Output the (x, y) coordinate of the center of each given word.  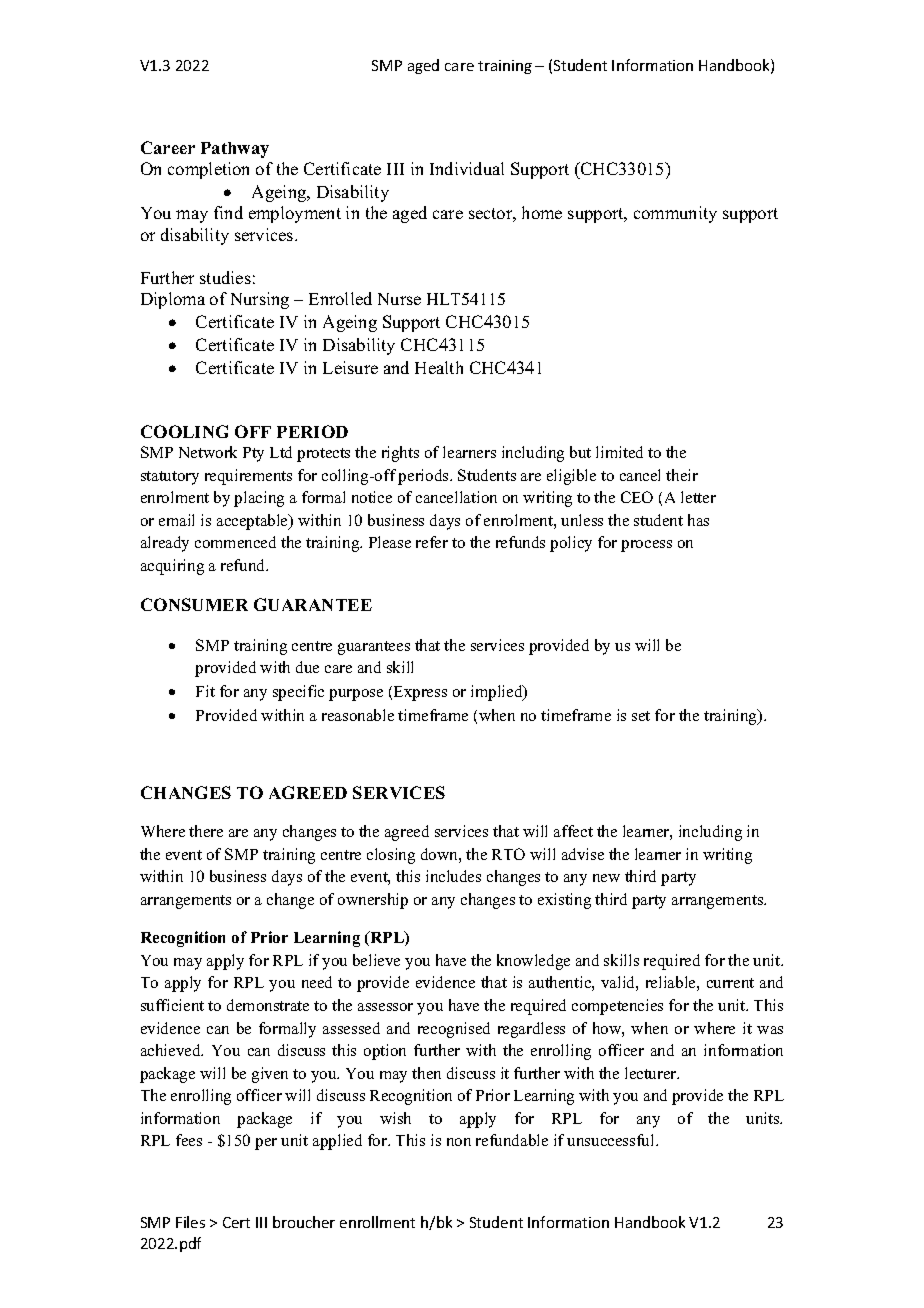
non (459, 1142)
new (606, 878)
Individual (467, 168)
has (698, 520)
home (542, 212)
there (206, 831)
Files (190, 1222)
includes (453, 876)
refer (432, 542)
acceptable (254, 522)
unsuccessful (612, 1140)
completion (208, 170)
